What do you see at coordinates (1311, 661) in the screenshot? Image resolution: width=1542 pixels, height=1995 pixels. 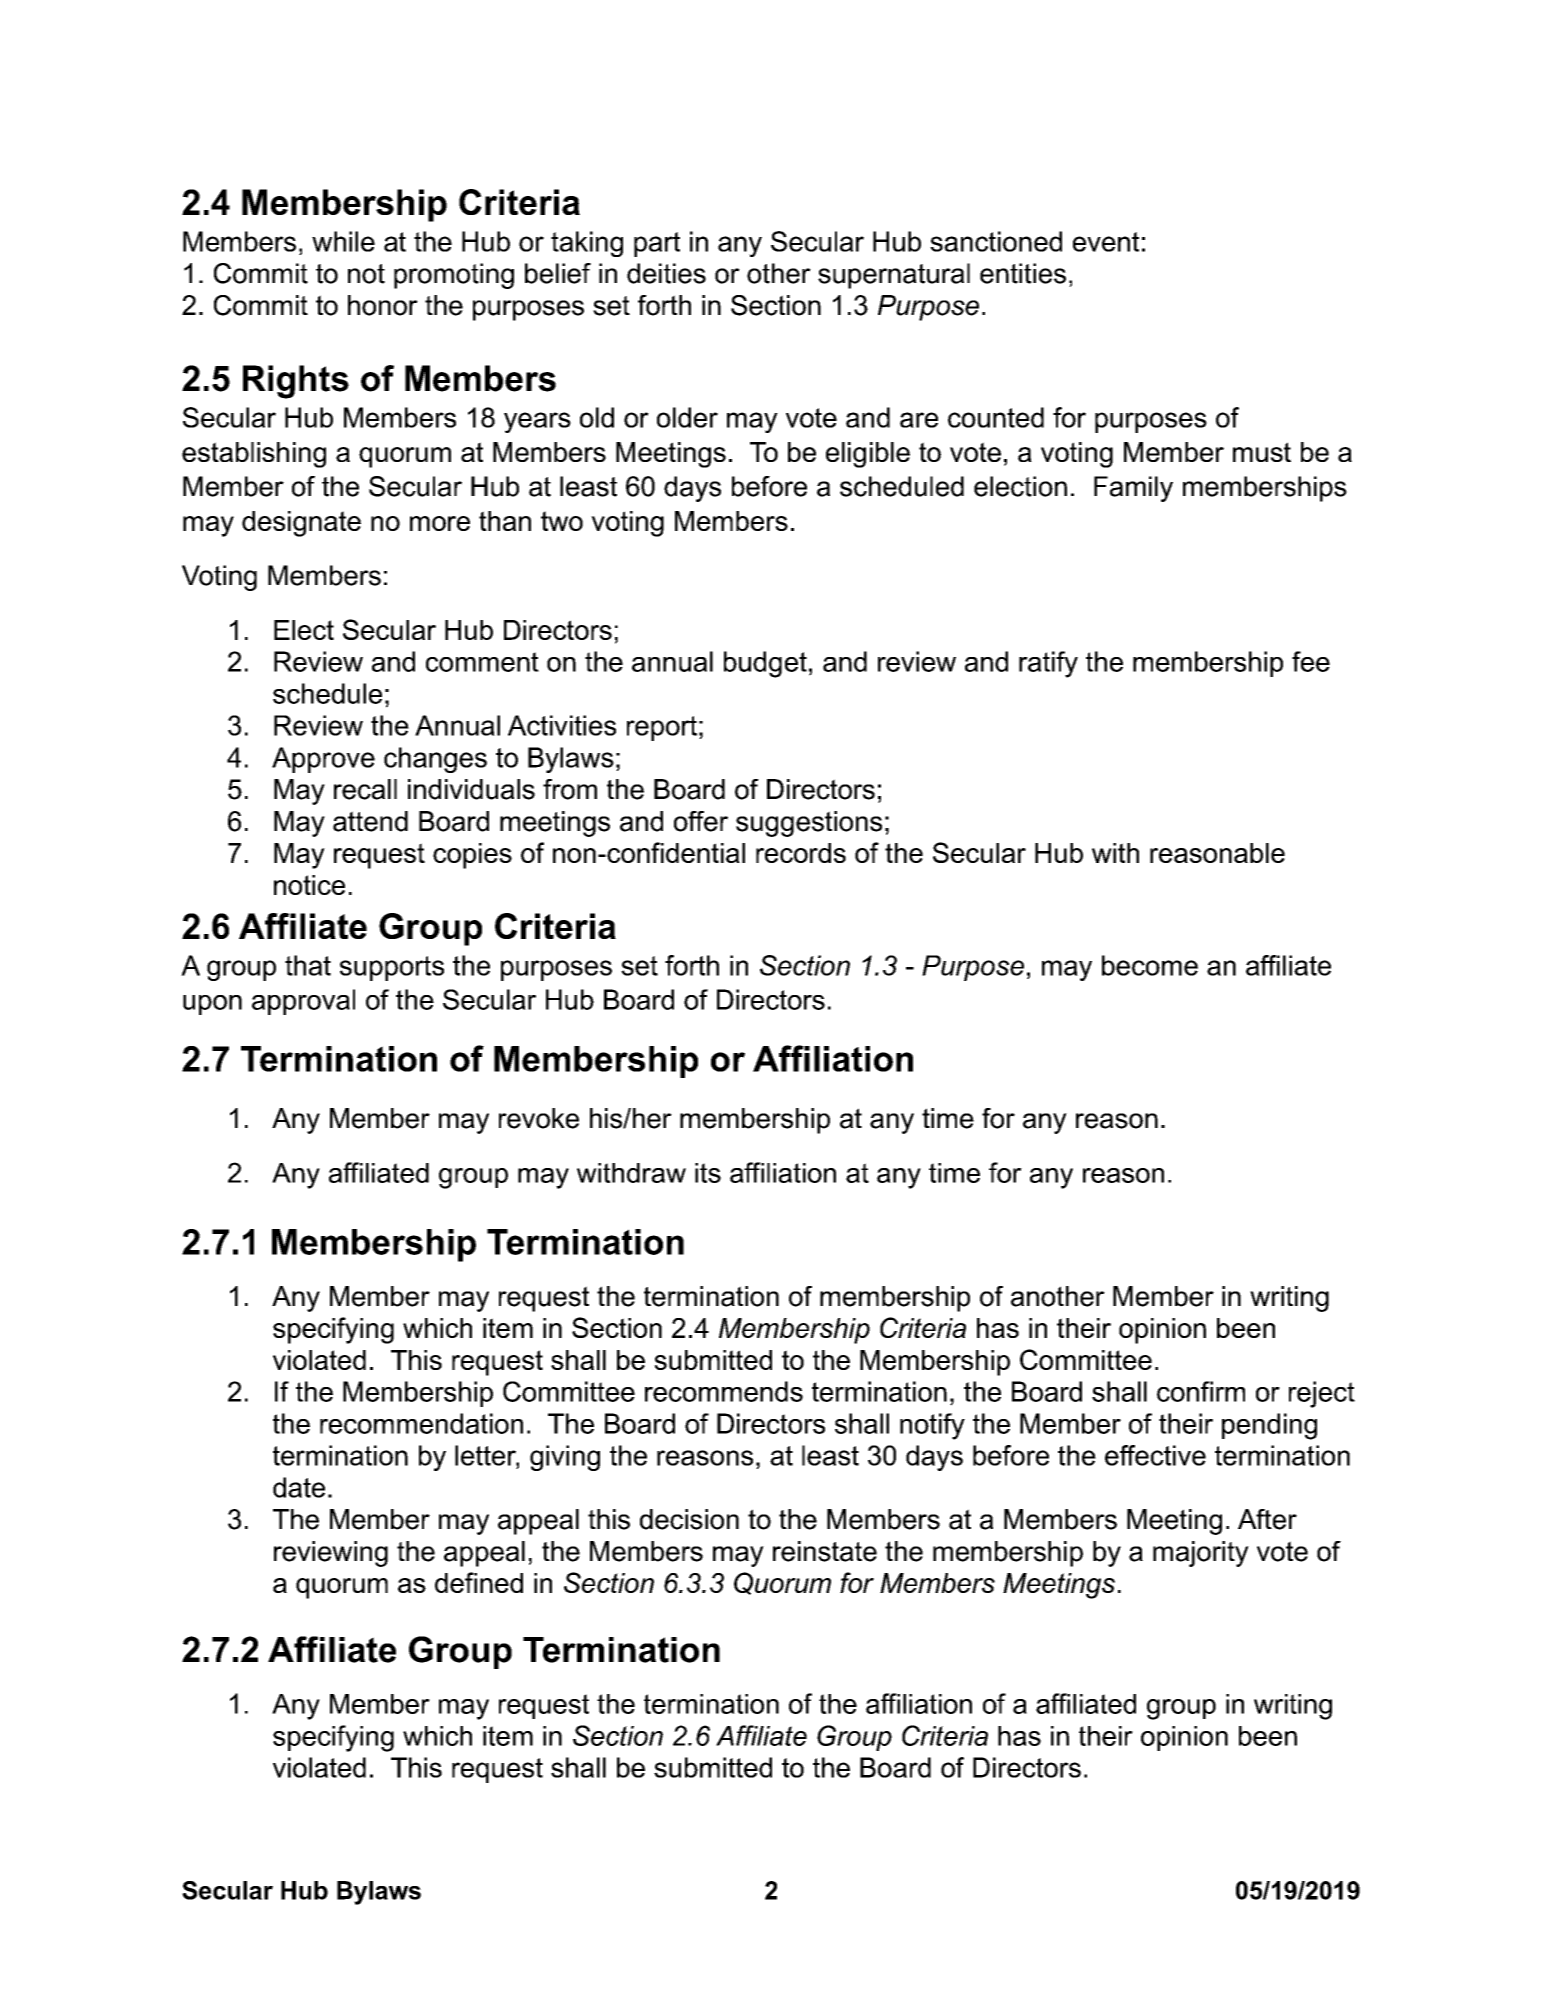 I see `fee` at bounding box center [1311, 661].
